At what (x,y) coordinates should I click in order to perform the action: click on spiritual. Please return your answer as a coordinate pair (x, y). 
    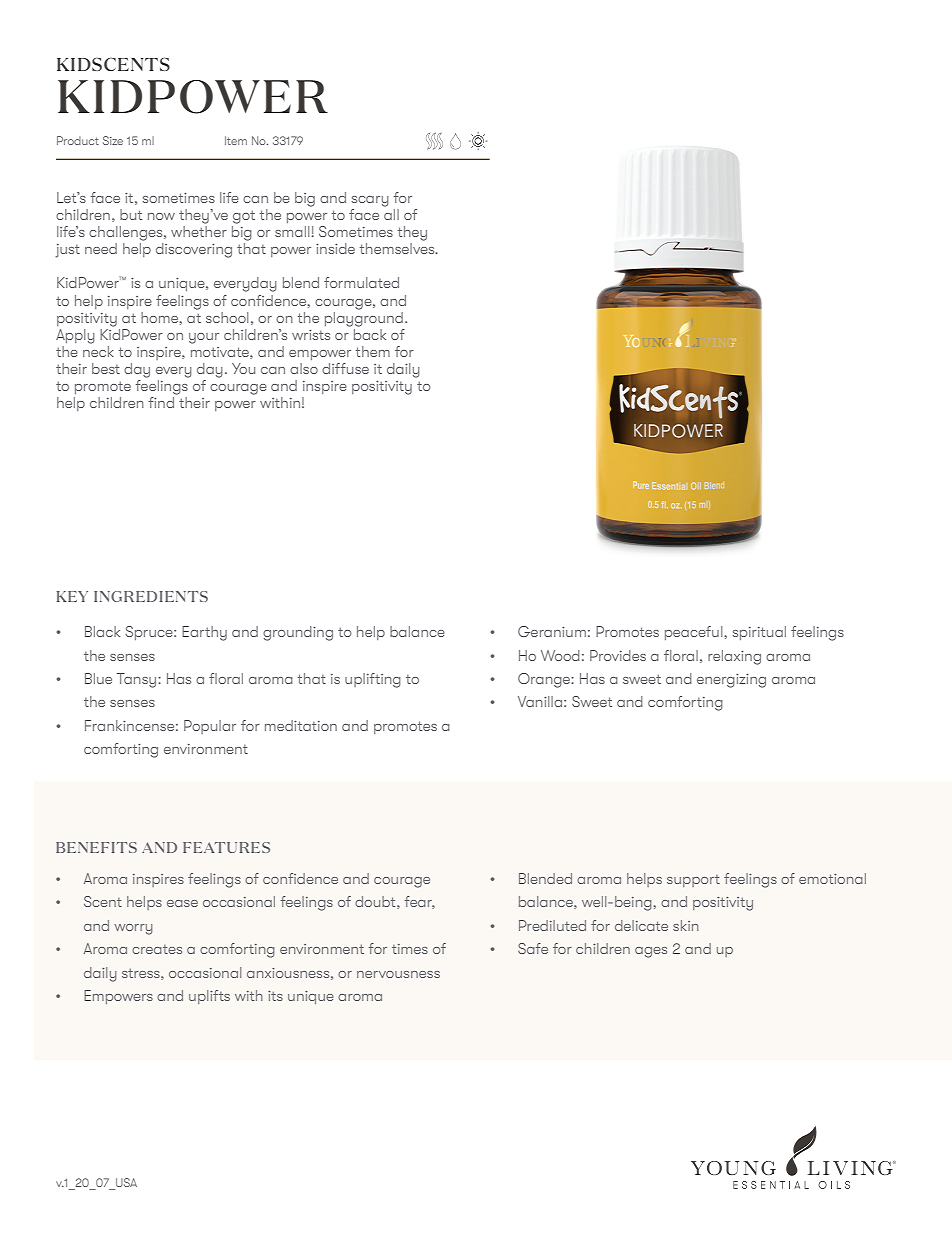
    Looking at the image, I should click on (759, 633).
